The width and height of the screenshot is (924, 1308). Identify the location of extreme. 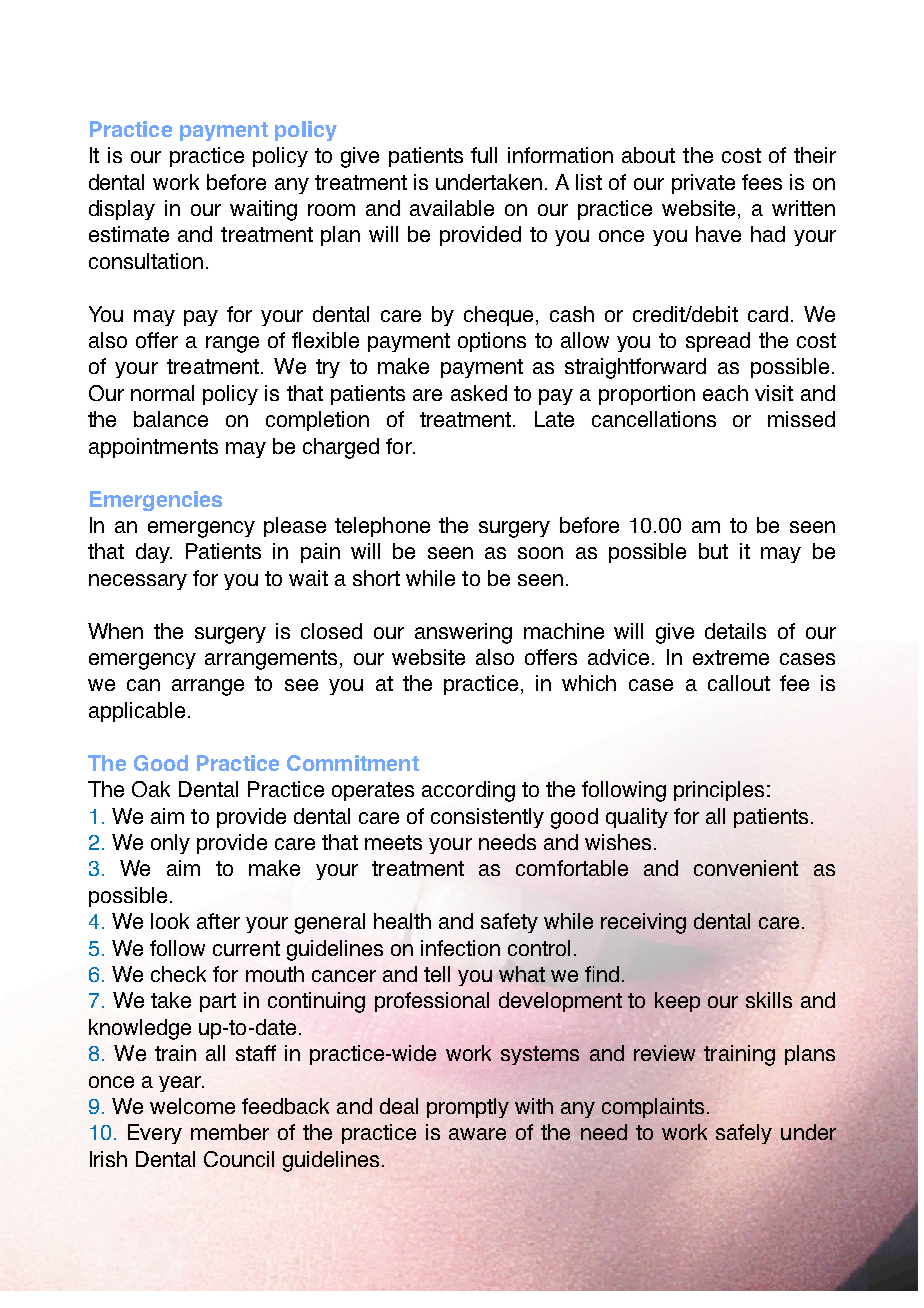
(731, 657).
